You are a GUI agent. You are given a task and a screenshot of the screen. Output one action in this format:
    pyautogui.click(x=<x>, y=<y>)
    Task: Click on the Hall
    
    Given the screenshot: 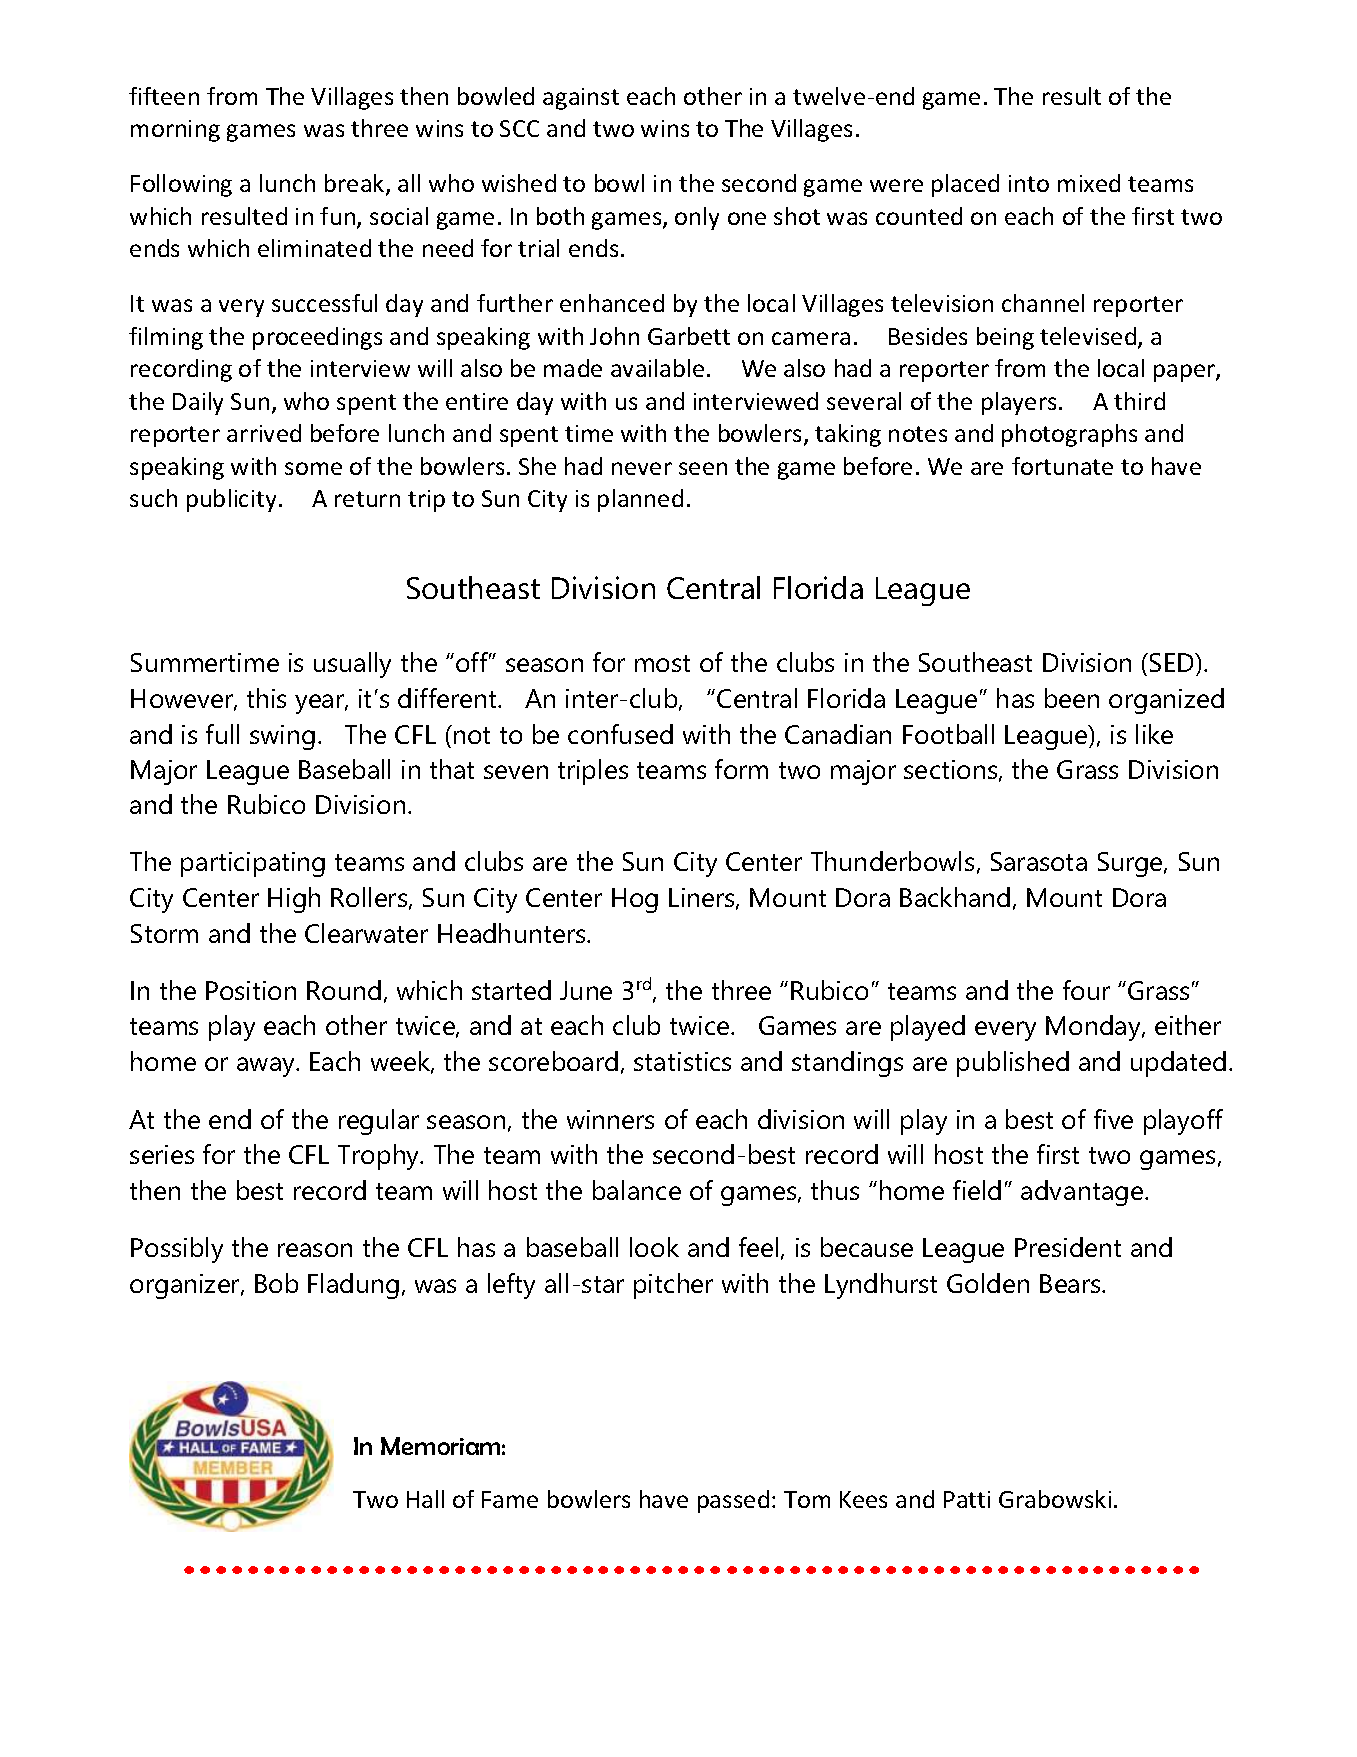 What is the action you would take?
    pyautogui.click(x=425, y=1499)
